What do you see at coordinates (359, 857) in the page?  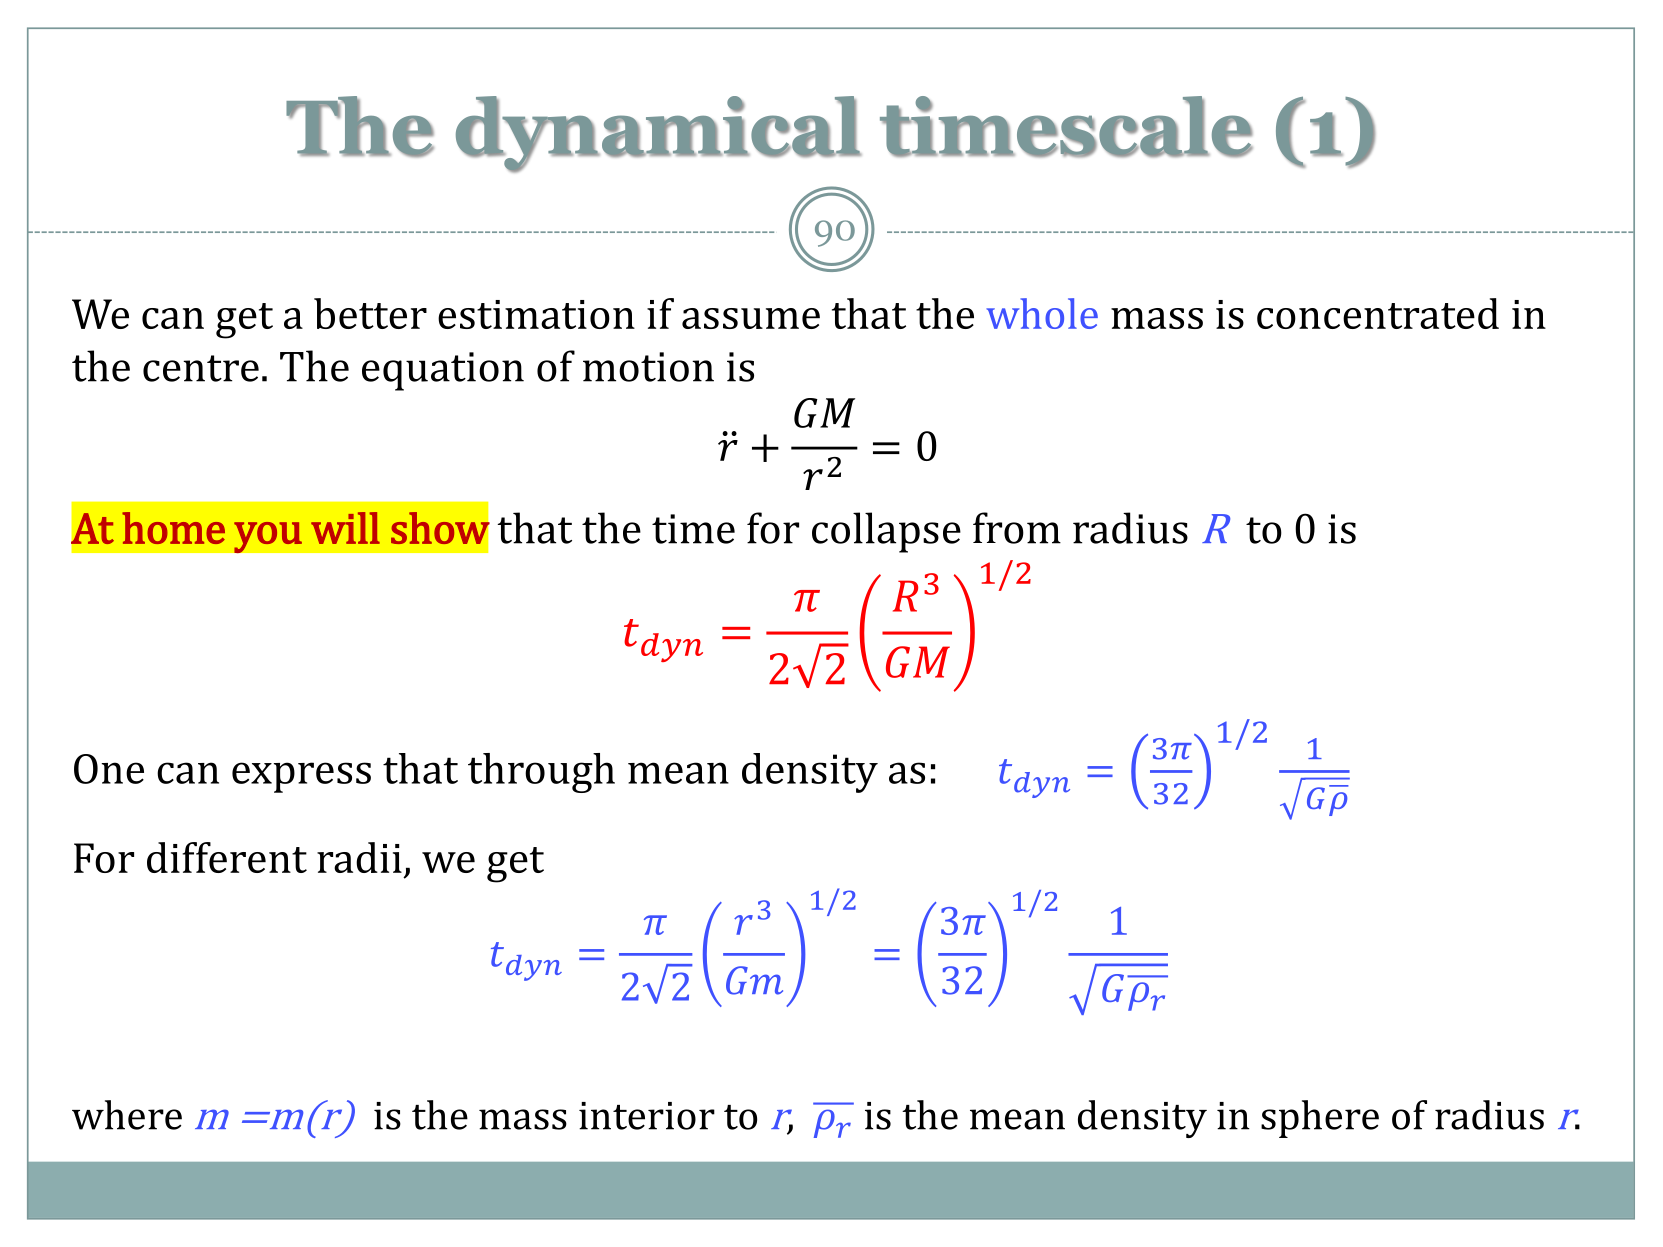 I see `radii` at bounding box center [359, 857].
